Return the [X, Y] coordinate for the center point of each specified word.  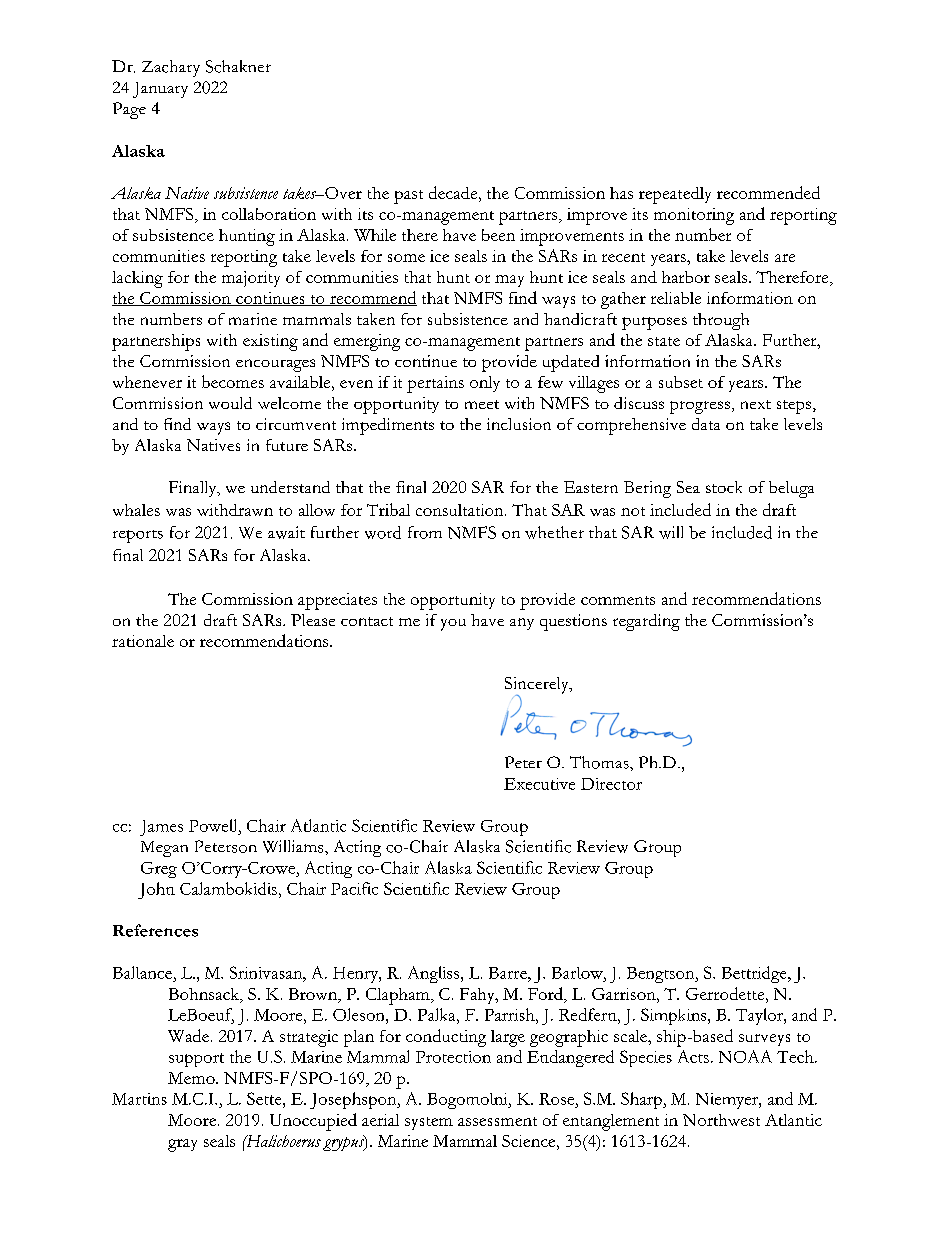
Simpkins [675, 1016]
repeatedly [675, 195]
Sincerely [538, 686]
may [509, 281]
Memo [192, 1078]
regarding [646, 622]
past [408, 197]
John [156, 890]
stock [724, 487]
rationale [143, 641]
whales [136, 510]
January [160, 90]
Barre [509, 973]
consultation [461, 510]
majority [251, 279]
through [721, 321]
